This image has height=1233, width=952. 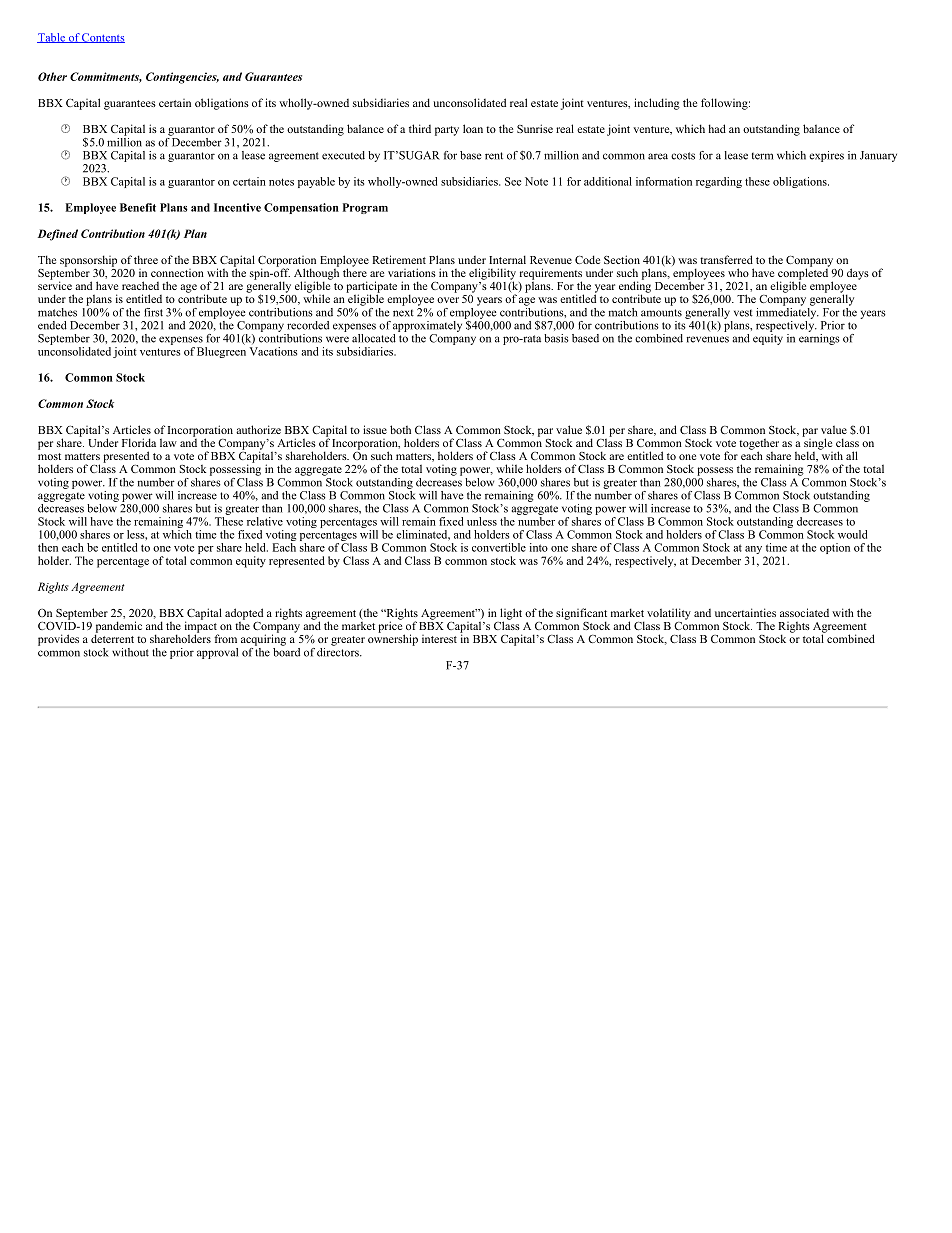 What do you see at coordinates (400, 429) in the image?
I see `both` at bounding box center [400, 429].
